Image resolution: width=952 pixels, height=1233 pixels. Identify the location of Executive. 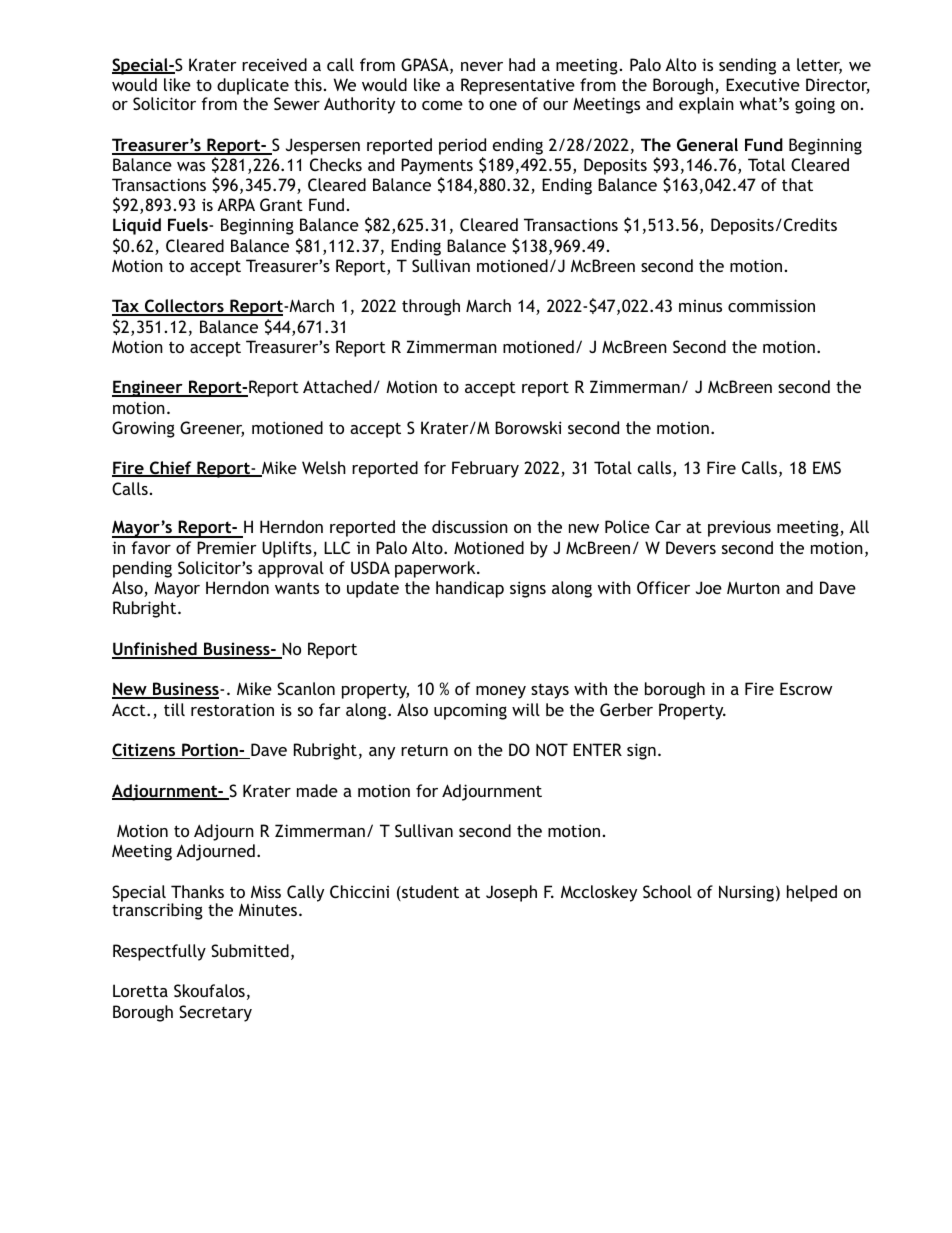
(763, 84).
